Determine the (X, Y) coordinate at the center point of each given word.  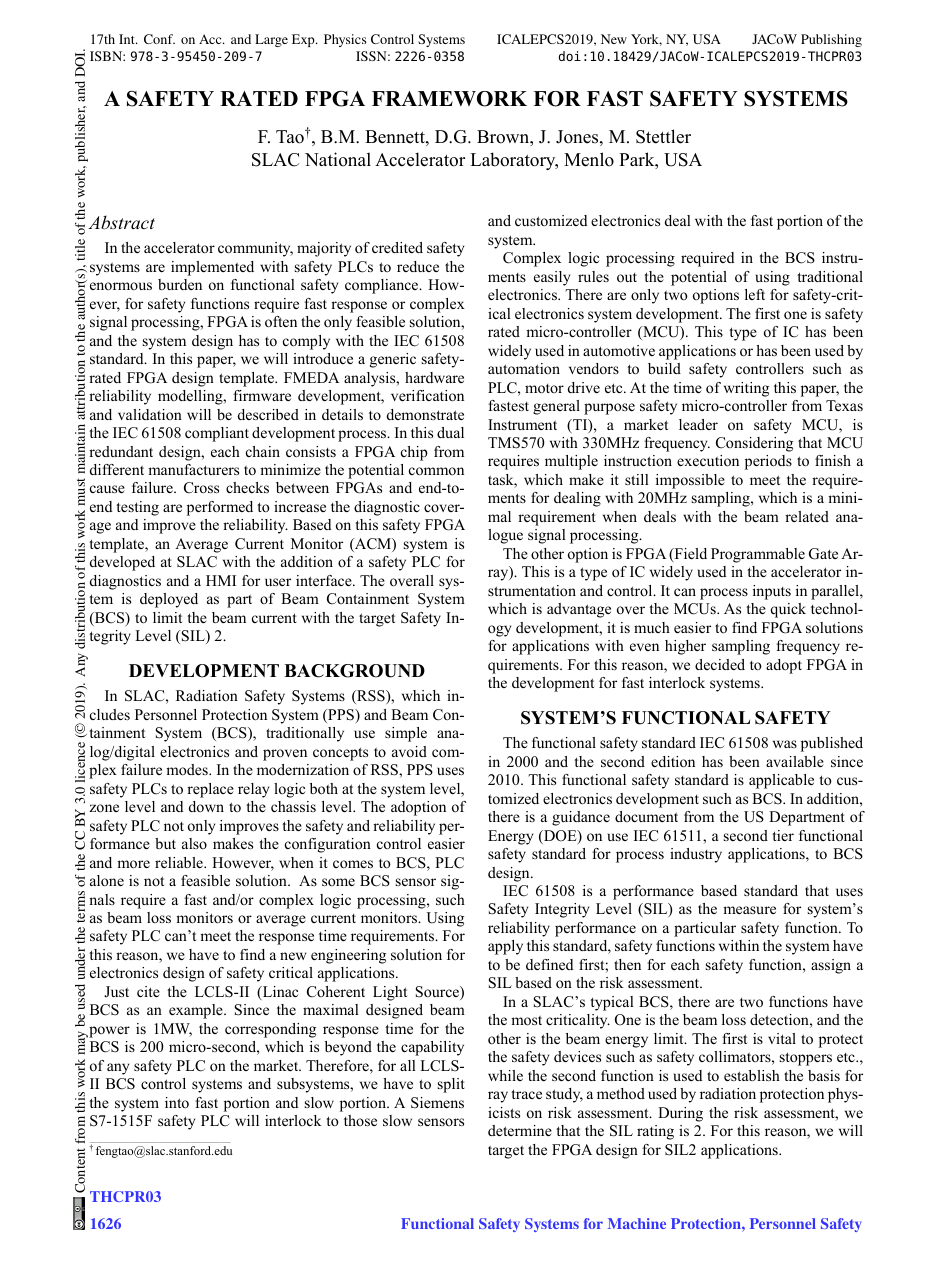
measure (749, 910)
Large (271, 40)
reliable (180, 862)
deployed (169, 600)
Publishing (831, 40)
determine (520, 1130)
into (177, 1102)
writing (746, 389)
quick (788, 610)
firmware (262, 395)
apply (505, 947)
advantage (579, 610)
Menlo (589, 159)
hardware (434, 377)
